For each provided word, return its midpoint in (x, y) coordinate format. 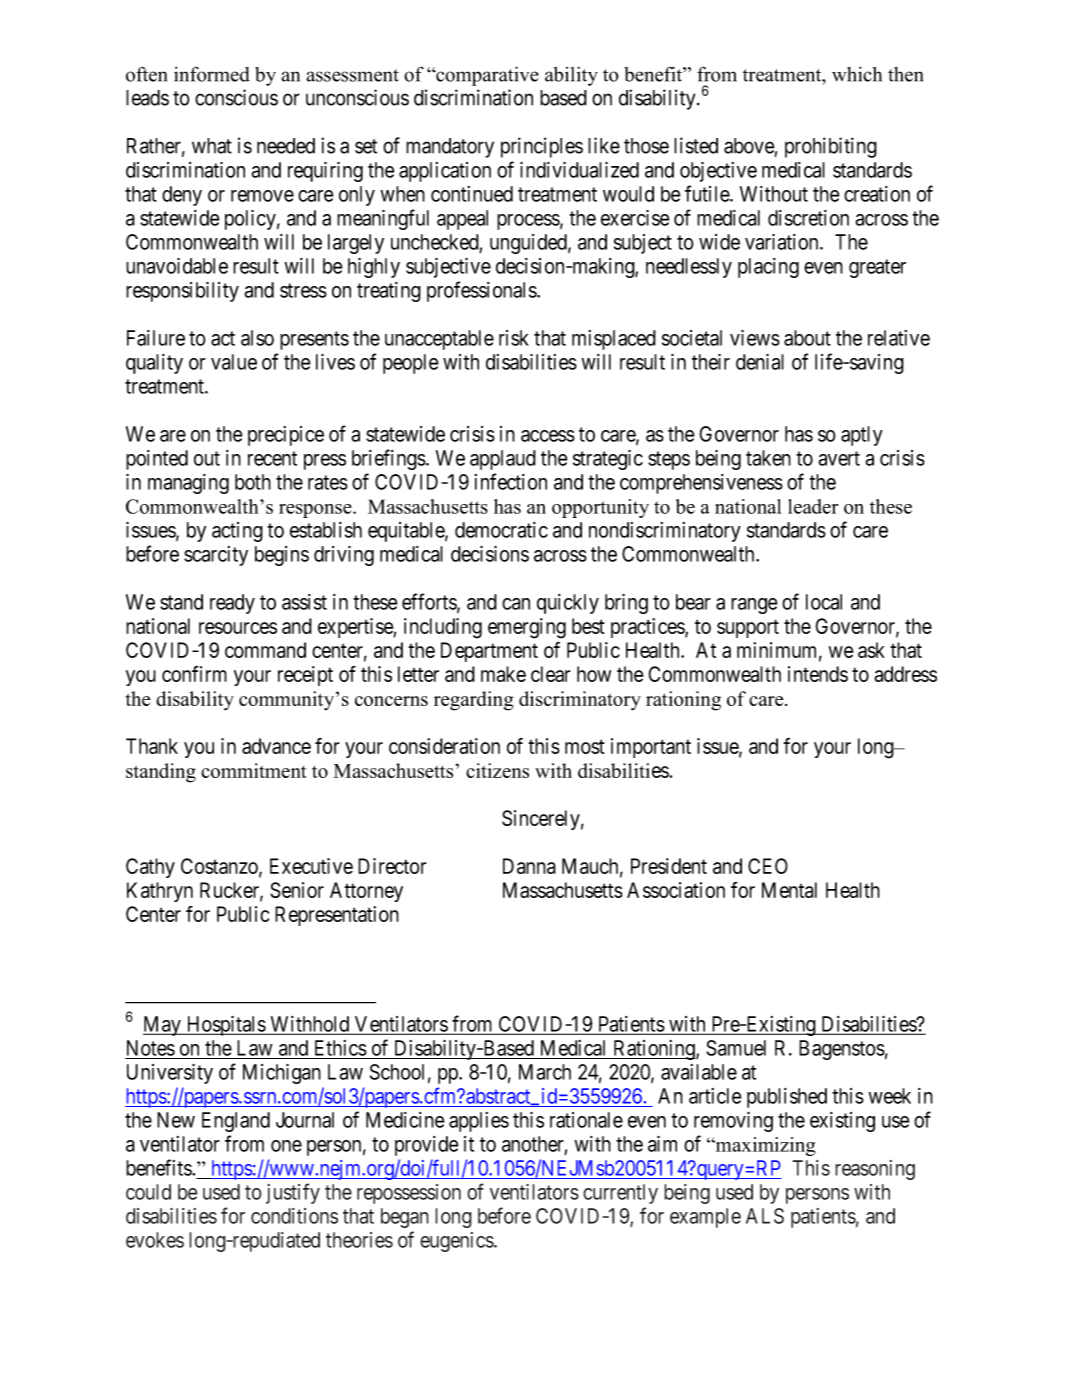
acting (237, 532)
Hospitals (225, 1026)
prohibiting (831, 147)
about (807, 338)
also (257, 338)
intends (818, 674)
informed (212, 74)
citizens (497, 770)
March (545, 1072)
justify (293, 1193)
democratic (501, 530)
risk (514, 338)
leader (813, 506)
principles (542, 147)
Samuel (736, 1048)
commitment (254, 770)
